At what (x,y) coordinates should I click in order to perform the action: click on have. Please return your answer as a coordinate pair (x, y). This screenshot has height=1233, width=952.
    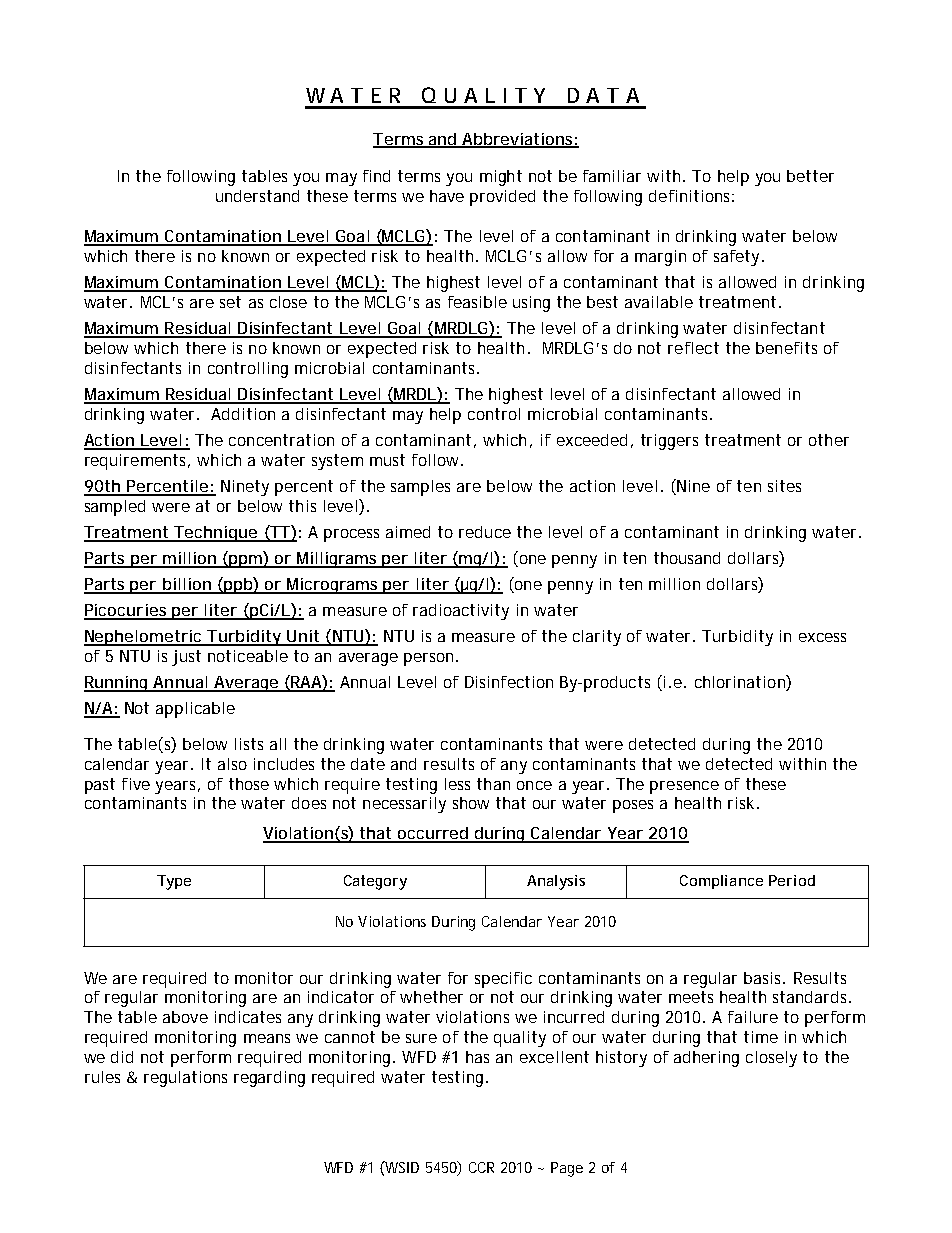
    Looking at the image, I should click on (447, 196).
